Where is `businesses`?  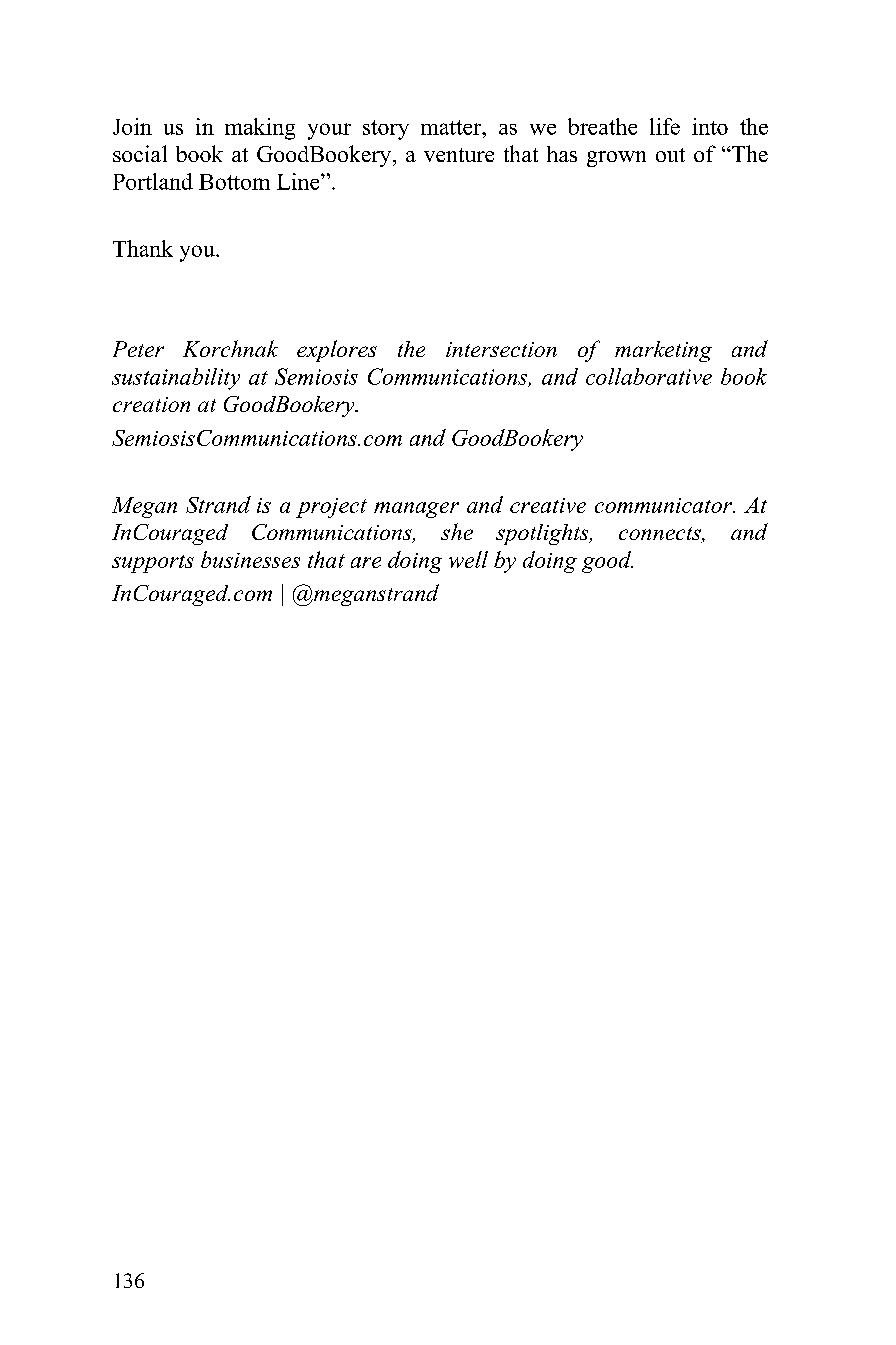 businesses is located at coordinates (250, 559).
